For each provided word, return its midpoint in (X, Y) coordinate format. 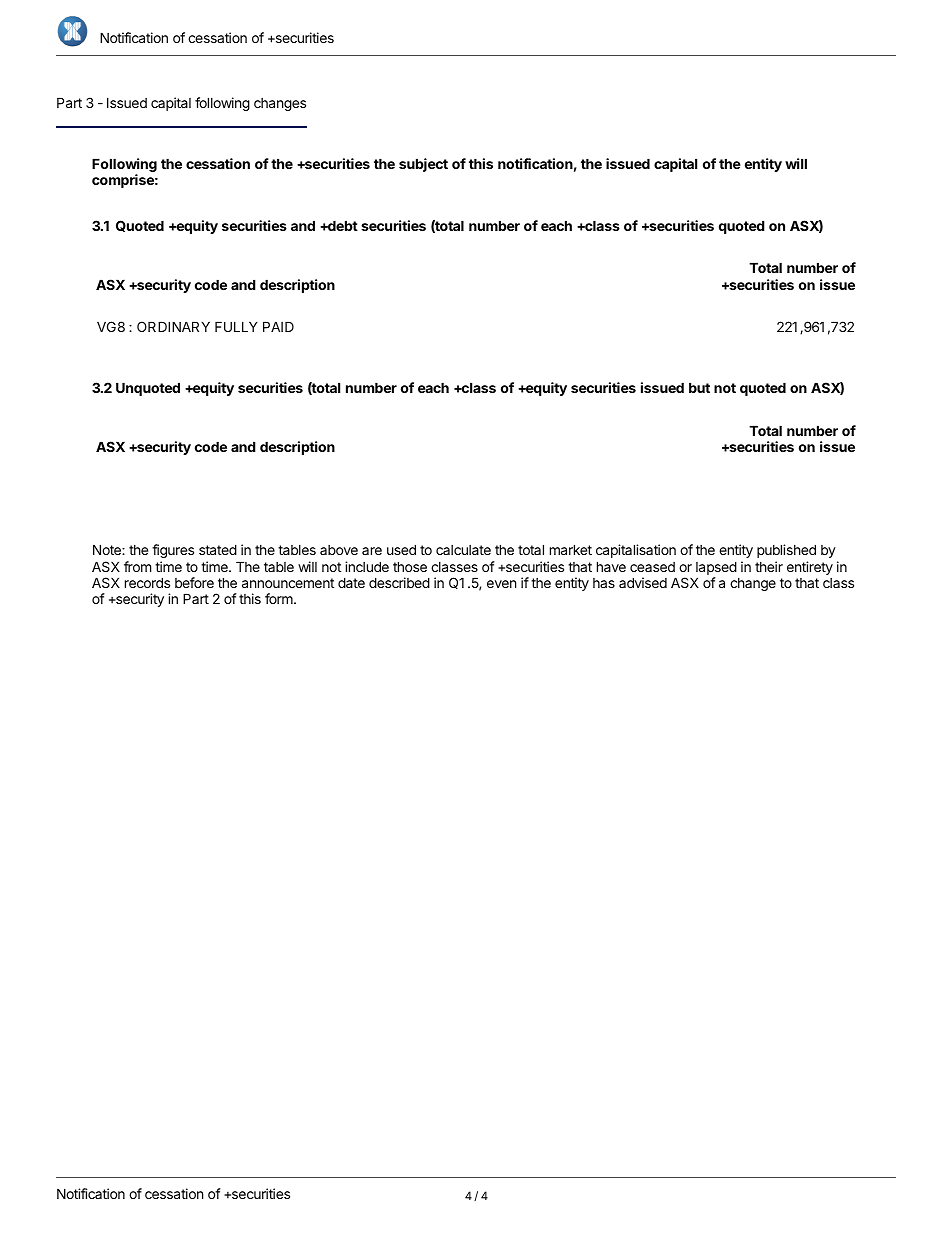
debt (342, 225)
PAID (278, 326)
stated (218, 549)
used (401, 549)
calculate (463, 550)
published (786, 551)
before (194, 582)
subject (423, 165)
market (571, 549)
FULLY (236, 326)
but (699, 387)
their (769, 566)
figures (173, 551)
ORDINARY (173, 326)
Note (108, 549)
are (372, 551)
